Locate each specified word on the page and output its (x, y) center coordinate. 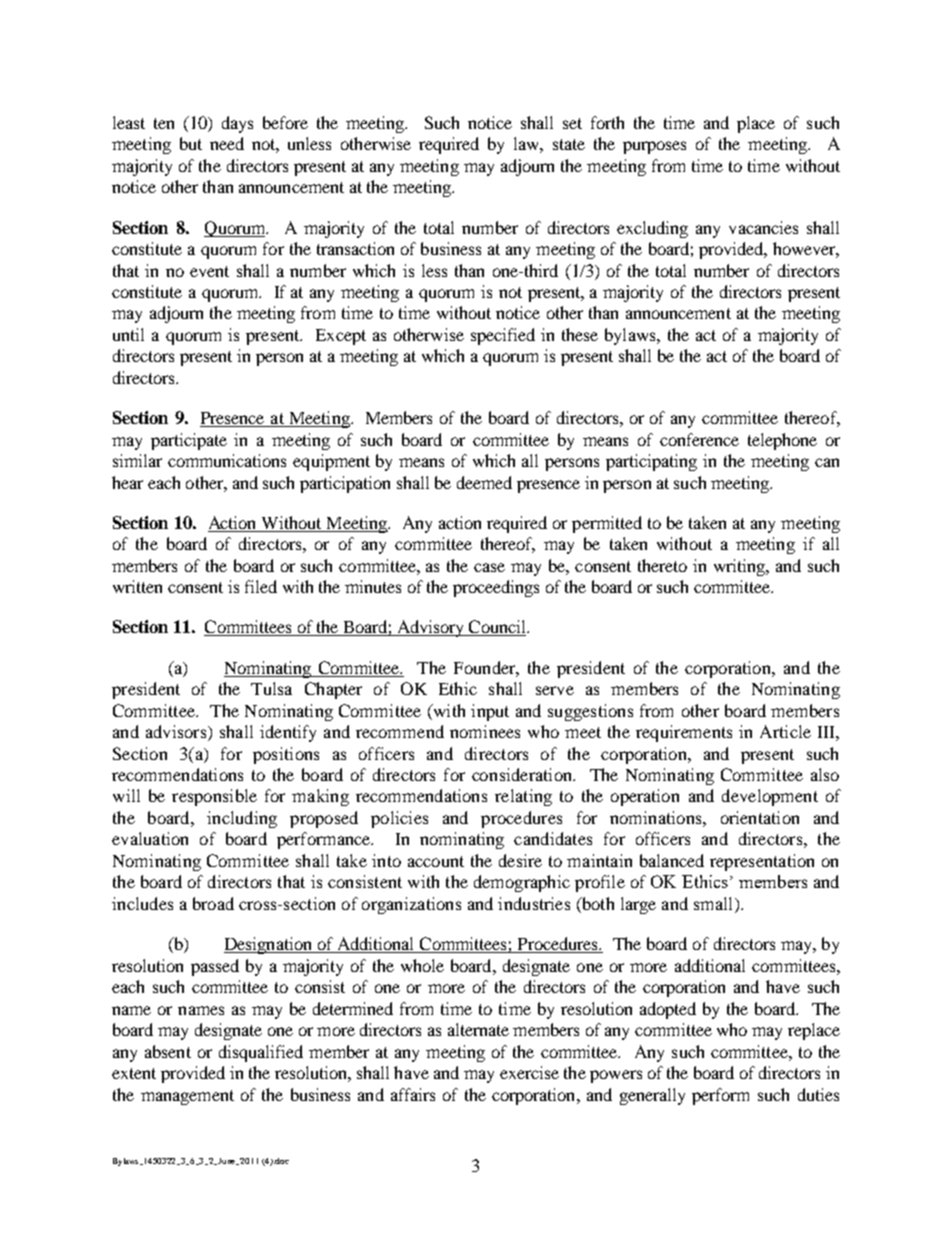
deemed (484, 482)
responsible (214, 797)
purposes (654, 147)
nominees (485, 731)
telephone (782, 441)
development (770, 797)
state (569, 144)
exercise (529, 1072)
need (227, 143)
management (187, 1097)
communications (227, 460)
